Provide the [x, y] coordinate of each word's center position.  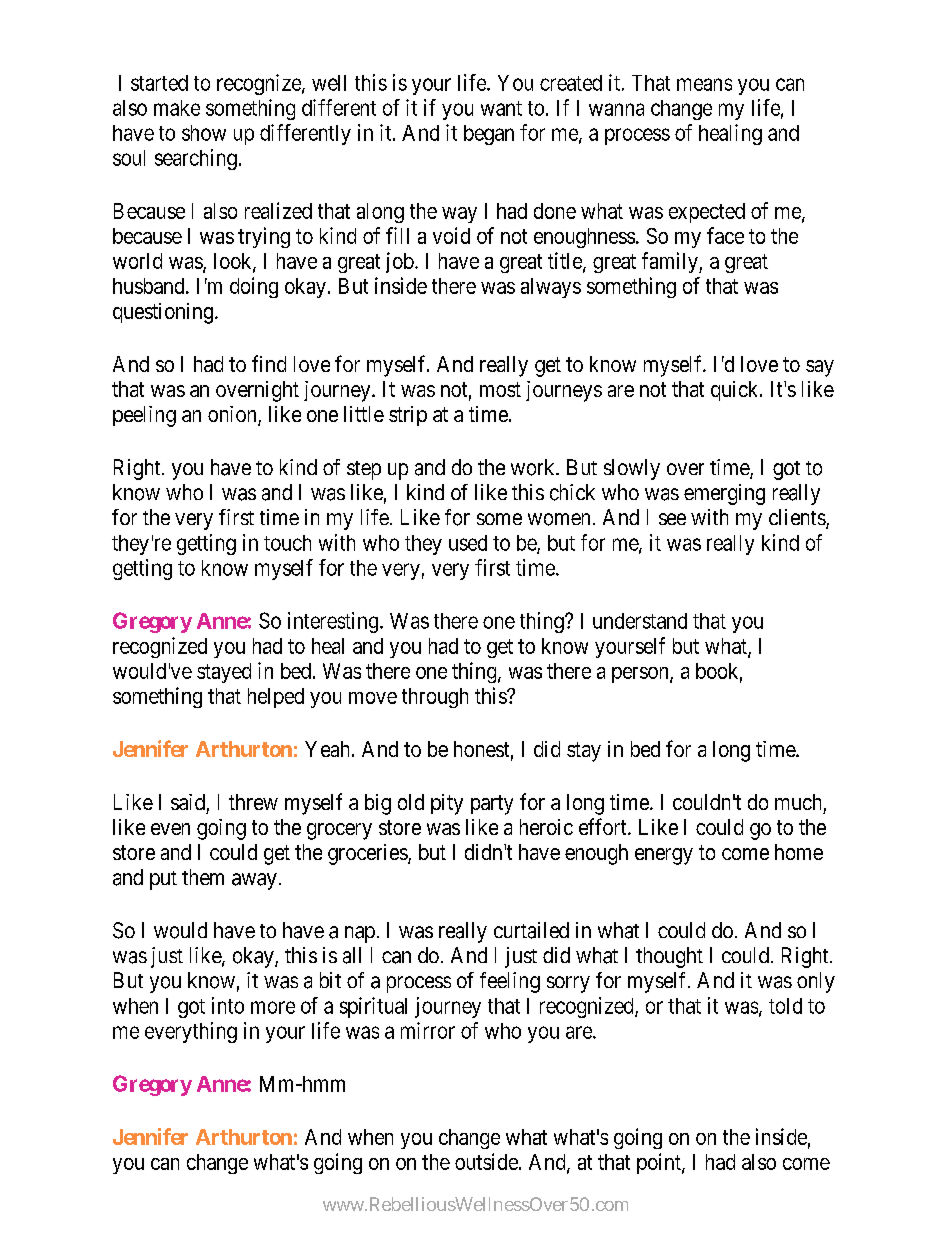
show [204, 133]
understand [640, 621]
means [704, 84]
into [228, 1005]
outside [486, 1161]
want [501, 108]
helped [276, 698]
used [468, 543]
